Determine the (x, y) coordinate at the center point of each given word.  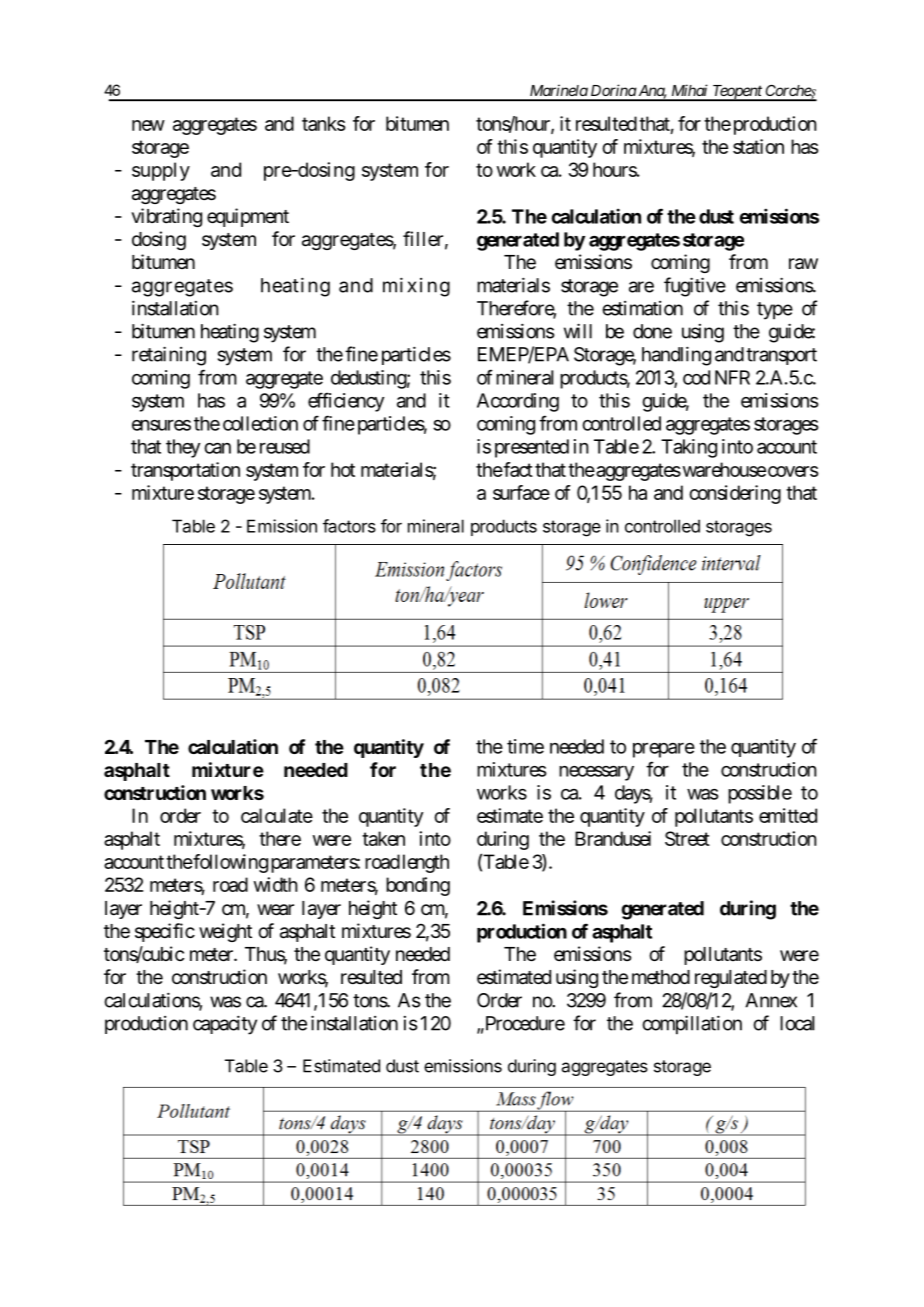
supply (161, 171)
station (758, 146)
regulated (731, 979)
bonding (418, 886)
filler (423, 239)
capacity (225, 1025)
